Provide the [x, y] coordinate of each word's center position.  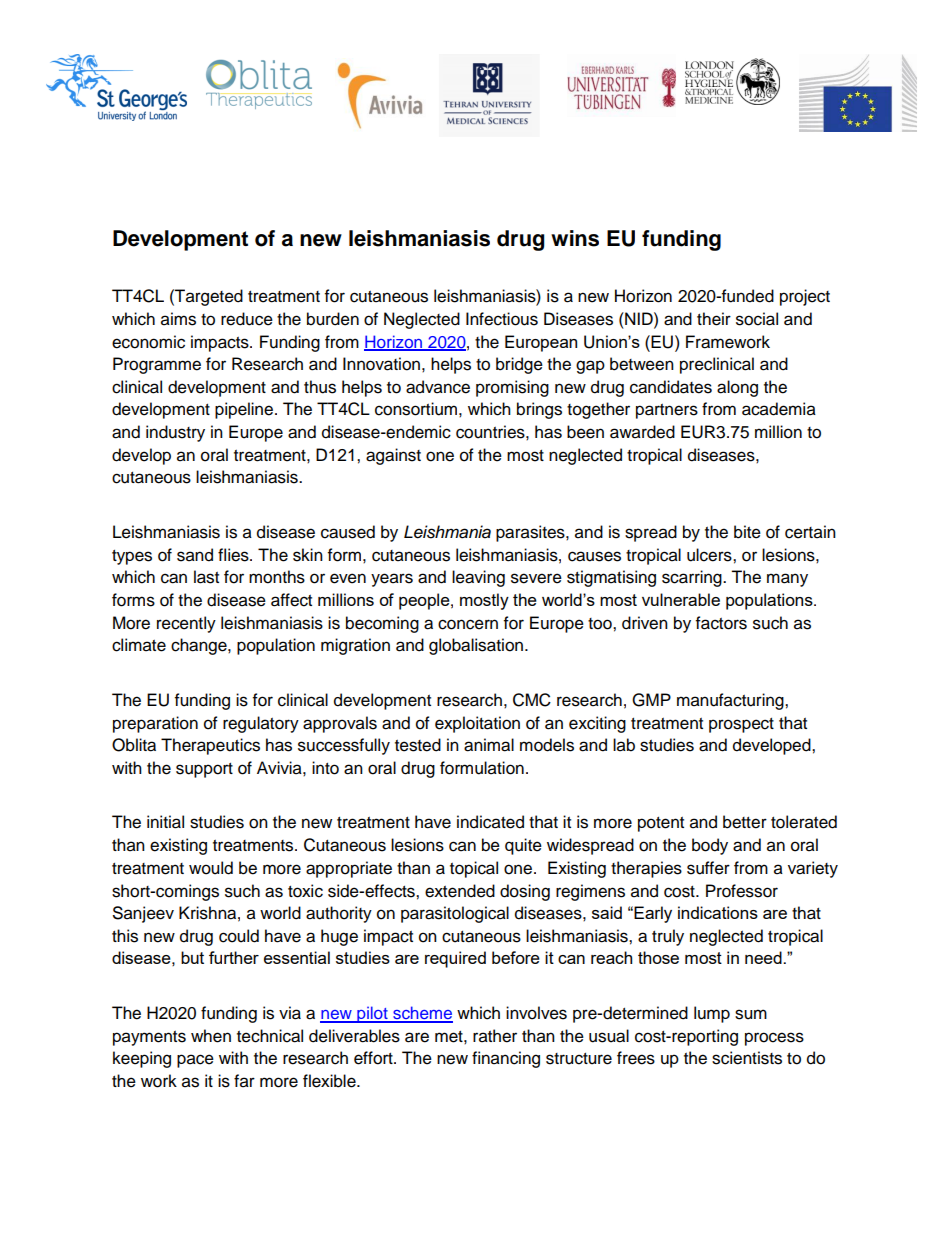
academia [779, 409]
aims [178, 319]
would [211, 868]
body [710, 846]
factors [721, 623]
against [393, 456]
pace [195, 1061]
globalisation [476, 646]
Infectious [502, 319]
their [714, 319]
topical [474, 869]
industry [175, 433]
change [200, 646]
